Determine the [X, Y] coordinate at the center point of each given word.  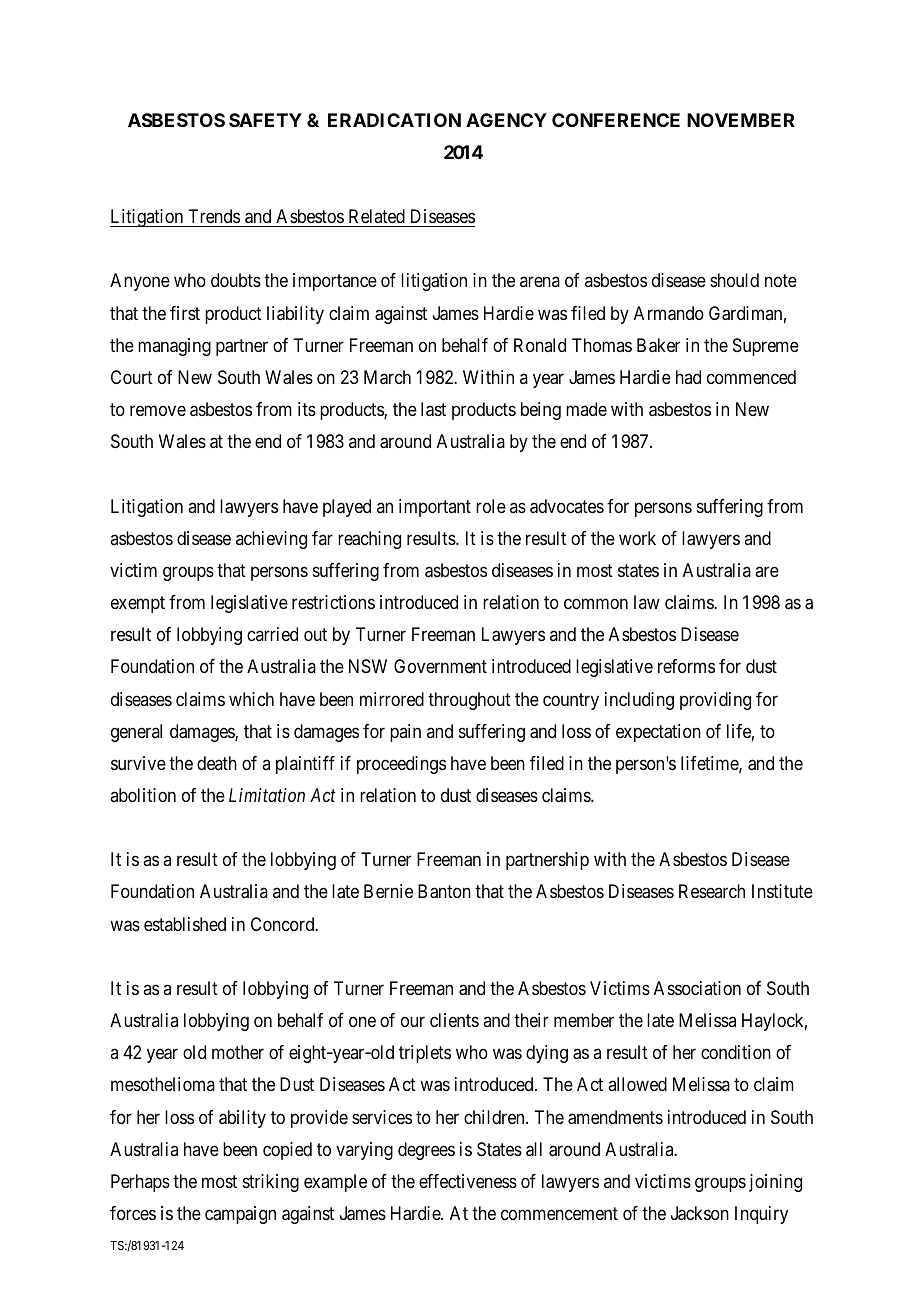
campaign [240, 1215]
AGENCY [506, 120]
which [251, 699]
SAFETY [265, 120]
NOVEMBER [741, 120]
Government [440, 666]
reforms [686, 666]
